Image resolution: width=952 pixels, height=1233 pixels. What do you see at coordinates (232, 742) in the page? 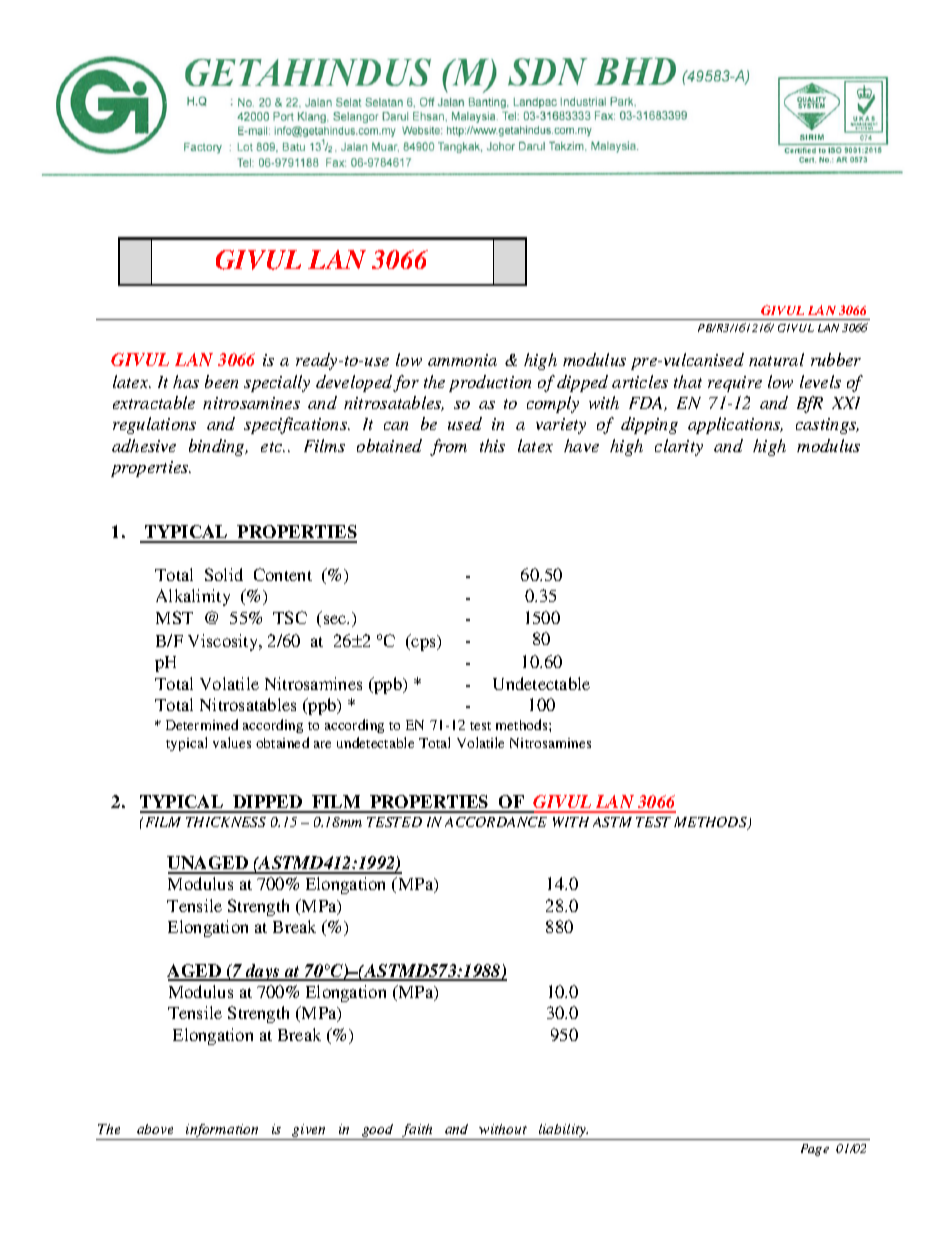
I see `values` at bounding box center [232, 742].
